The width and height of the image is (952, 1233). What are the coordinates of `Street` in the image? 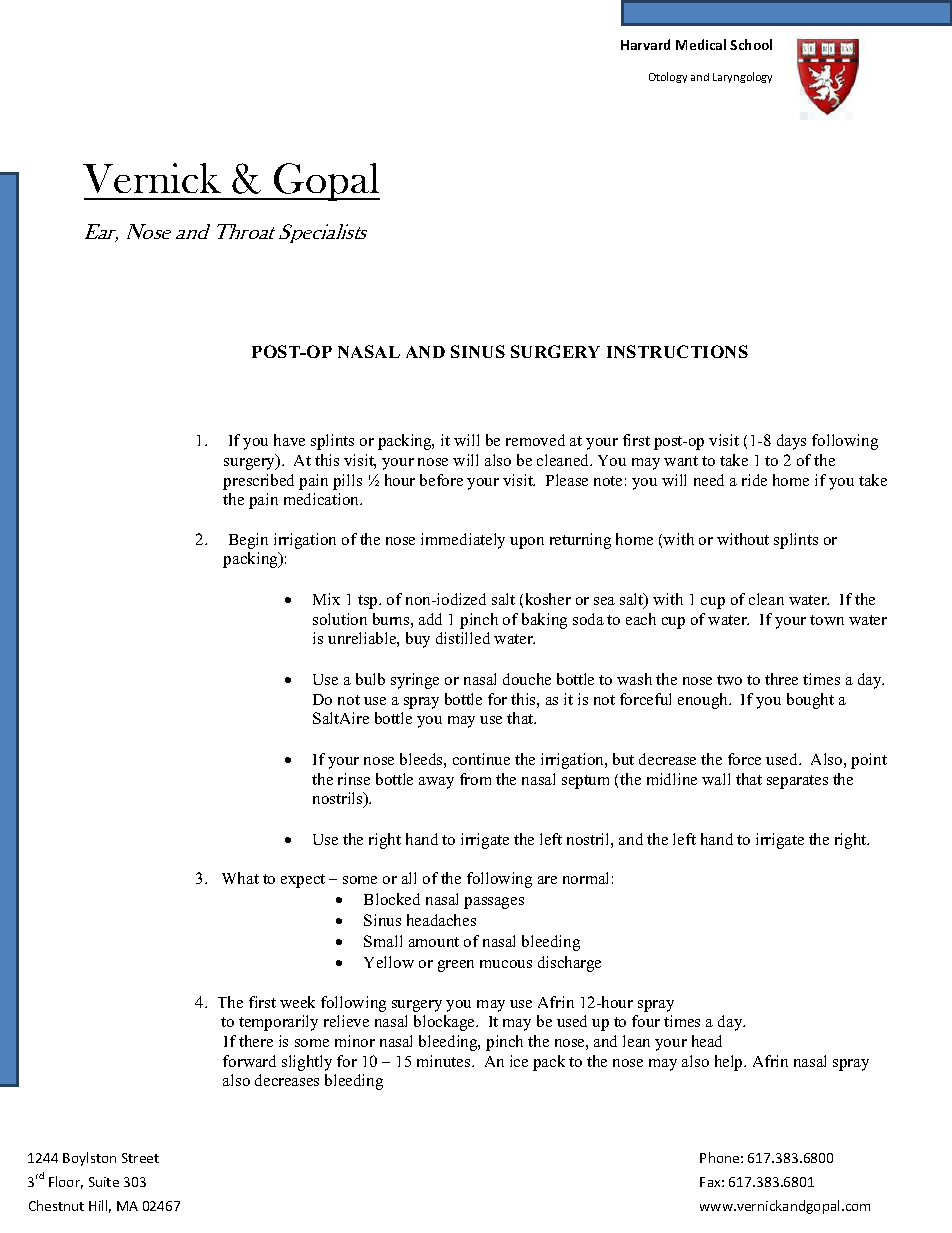 It's located at (140, 1158).
